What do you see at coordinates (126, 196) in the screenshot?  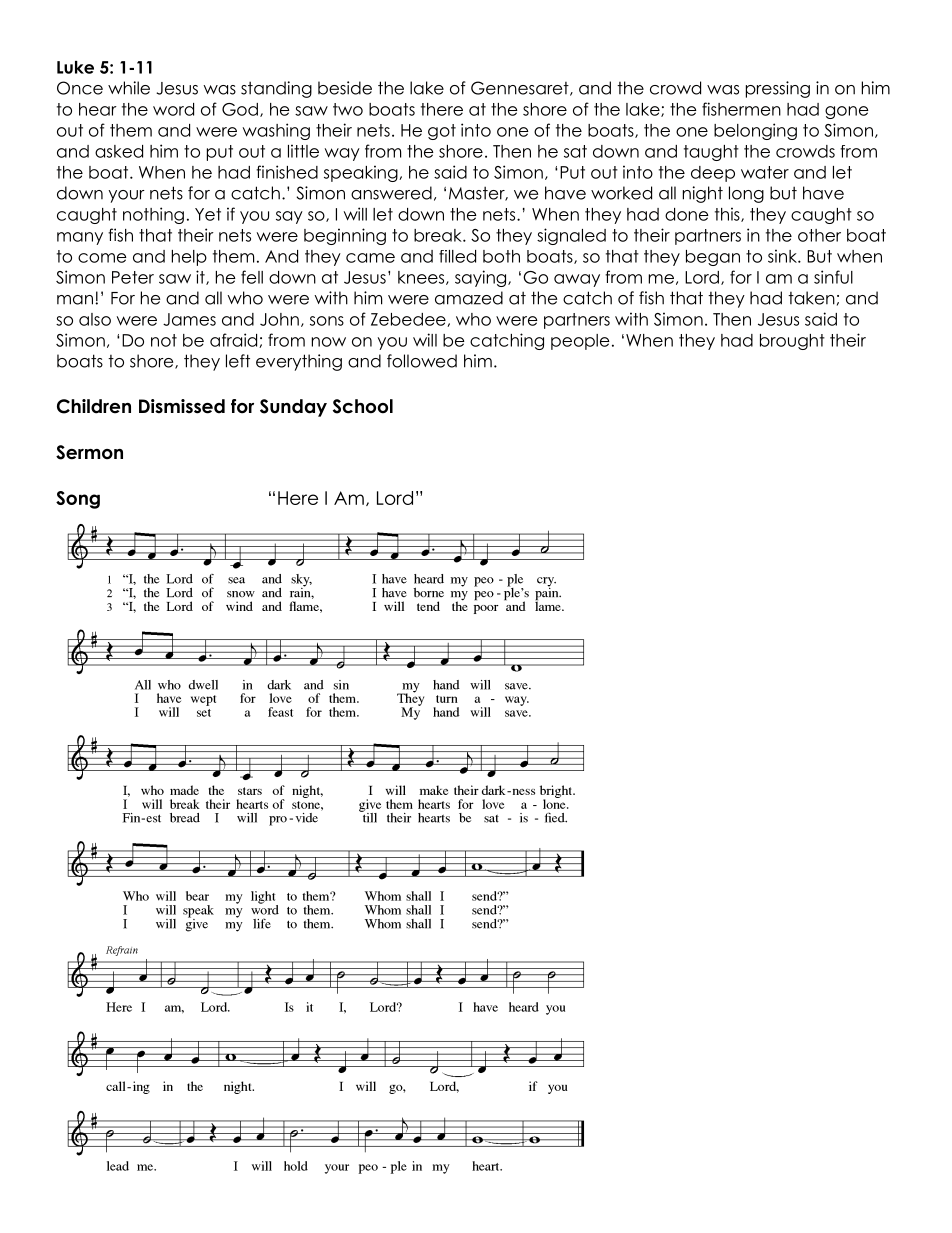 I see `your` at bounding box center [126, 196].
